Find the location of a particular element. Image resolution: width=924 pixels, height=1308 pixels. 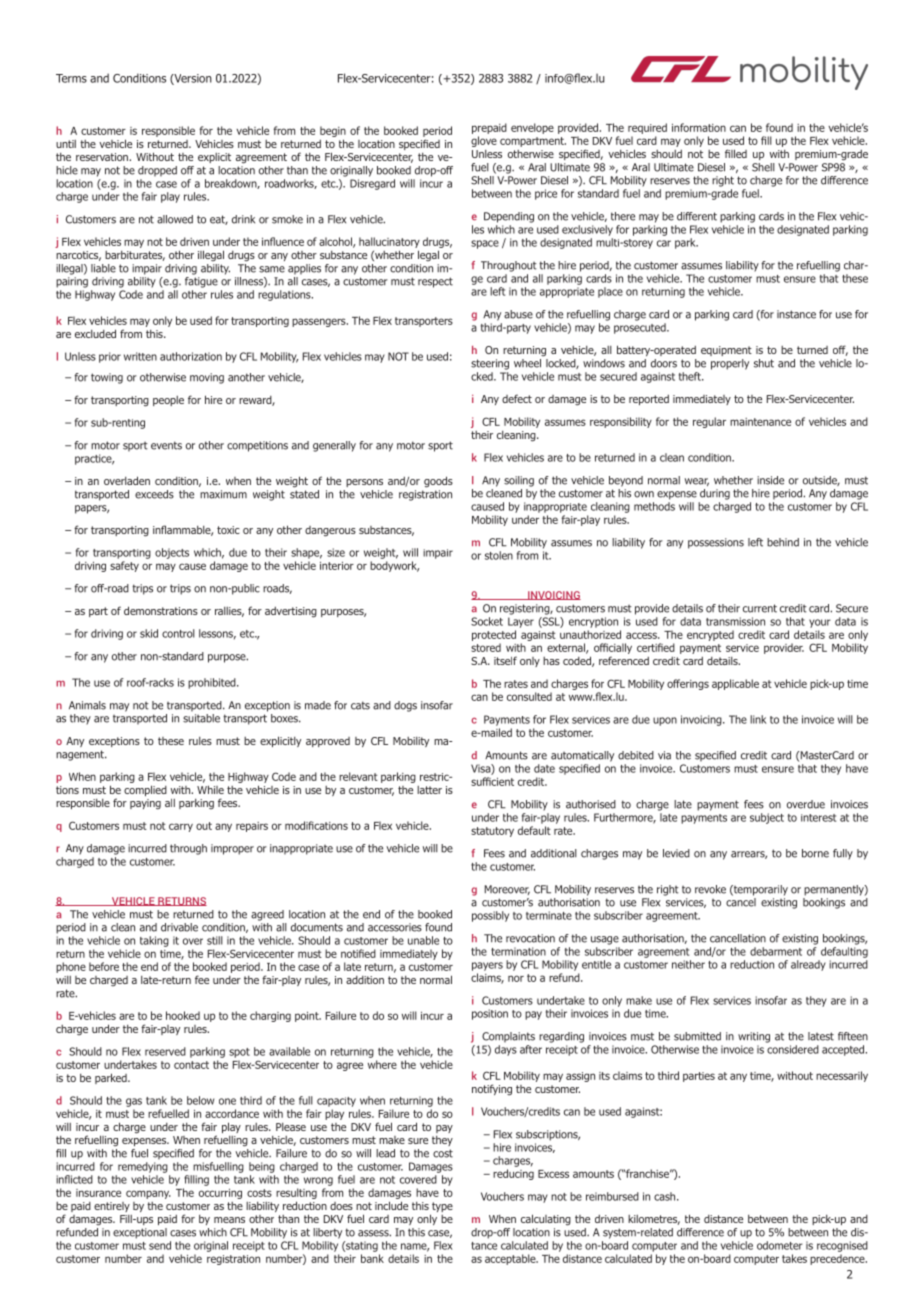

required is located at coordinates (647, 128).
